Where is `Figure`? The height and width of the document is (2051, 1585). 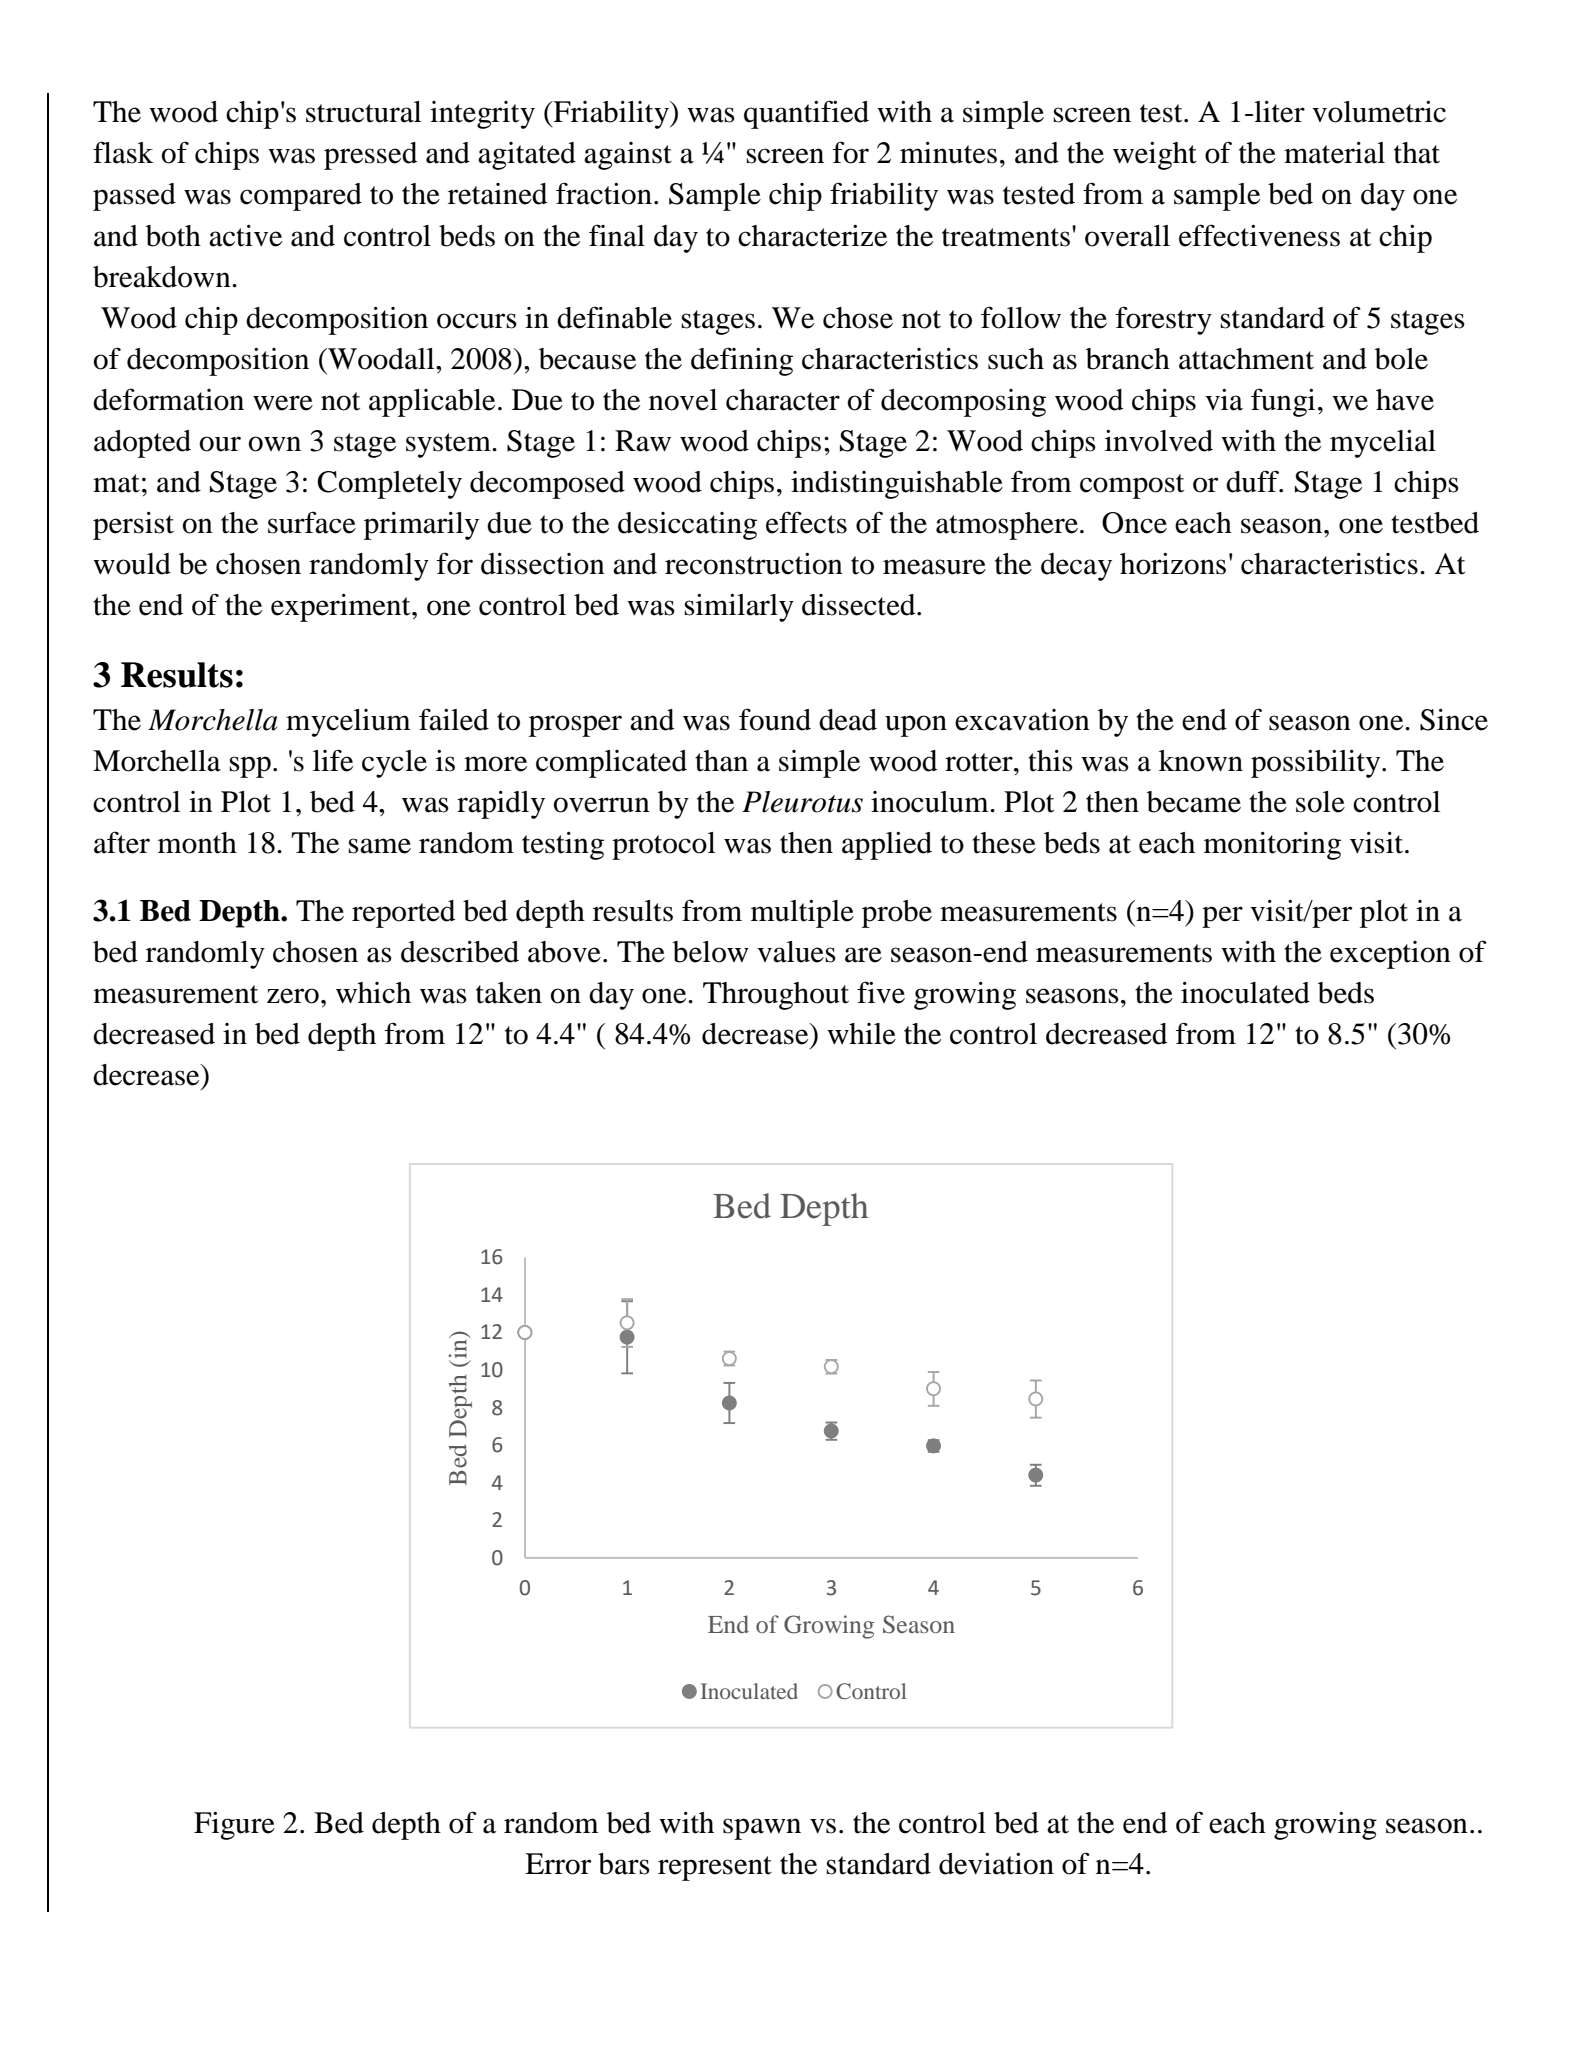
Figure is located at coordinates (234, 1826).
